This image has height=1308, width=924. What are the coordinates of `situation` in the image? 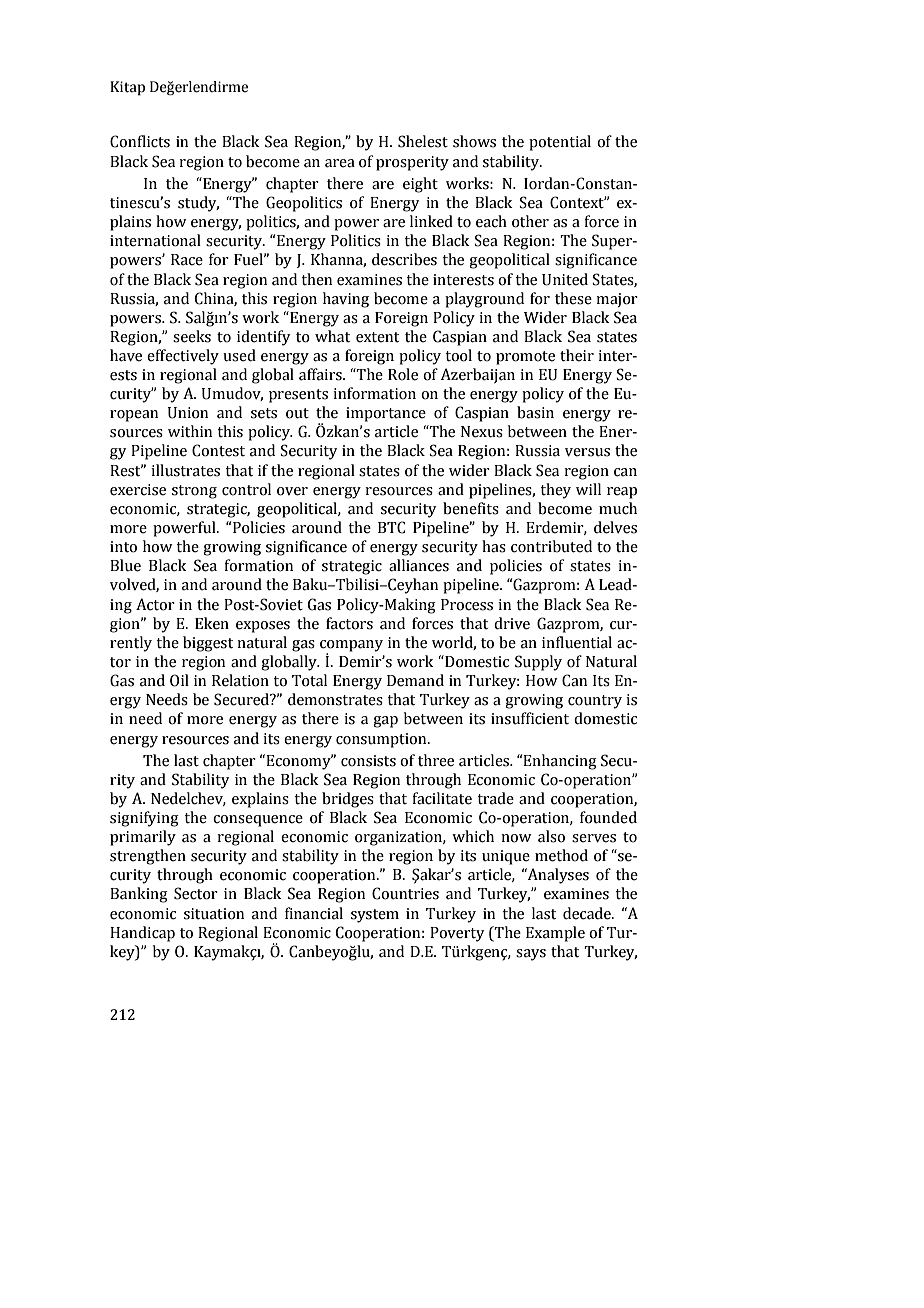 It's located at (214, 914).
